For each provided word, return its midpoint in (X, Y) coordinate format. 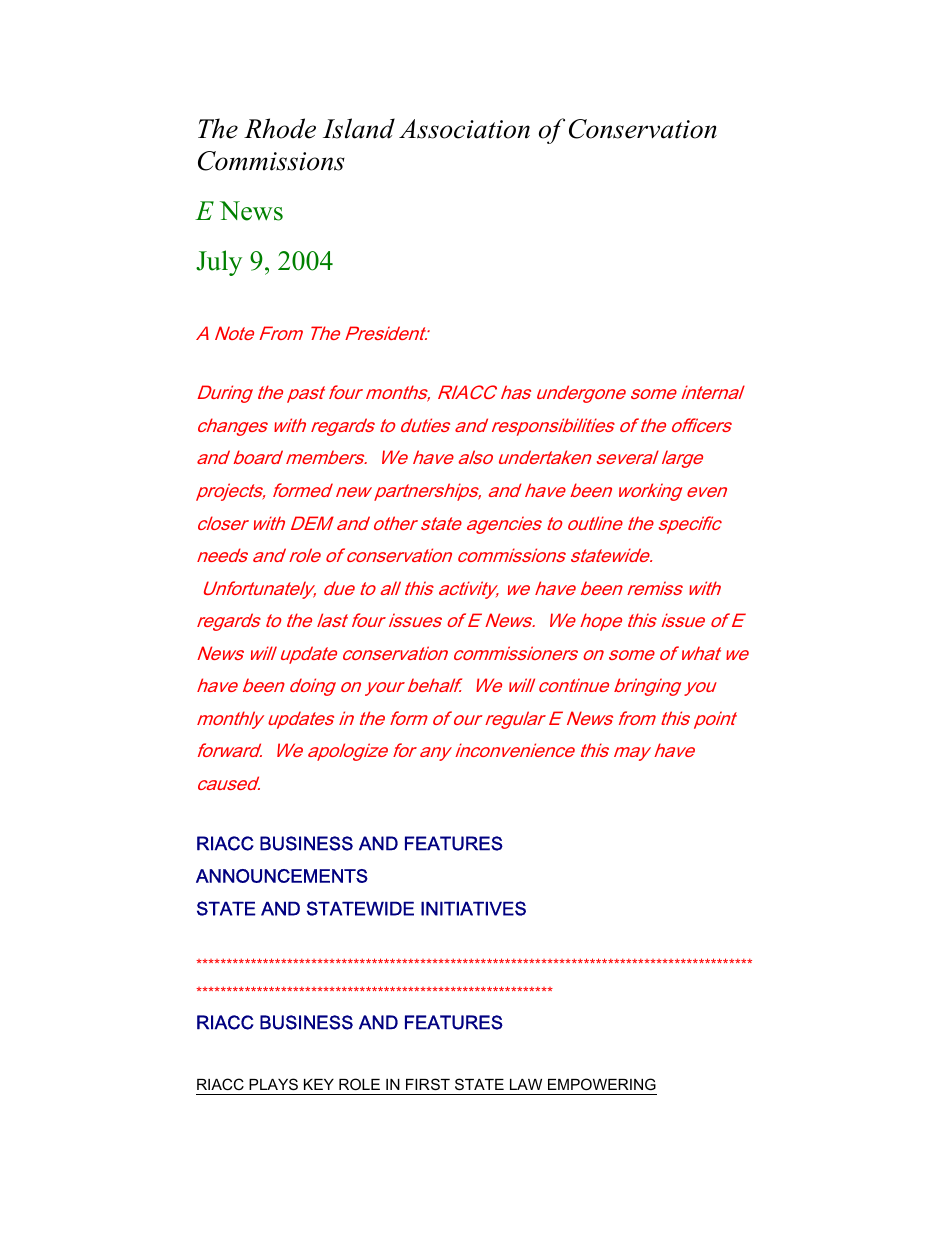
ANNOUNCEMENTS (282, 876)
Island (359, 128)
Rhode (280, 128)
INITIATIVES (473, 908)
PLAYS (273, 1084)
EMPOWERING (602, 1084)
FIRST (428, 1084)
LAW (526, 1084)
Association (464, 129)
